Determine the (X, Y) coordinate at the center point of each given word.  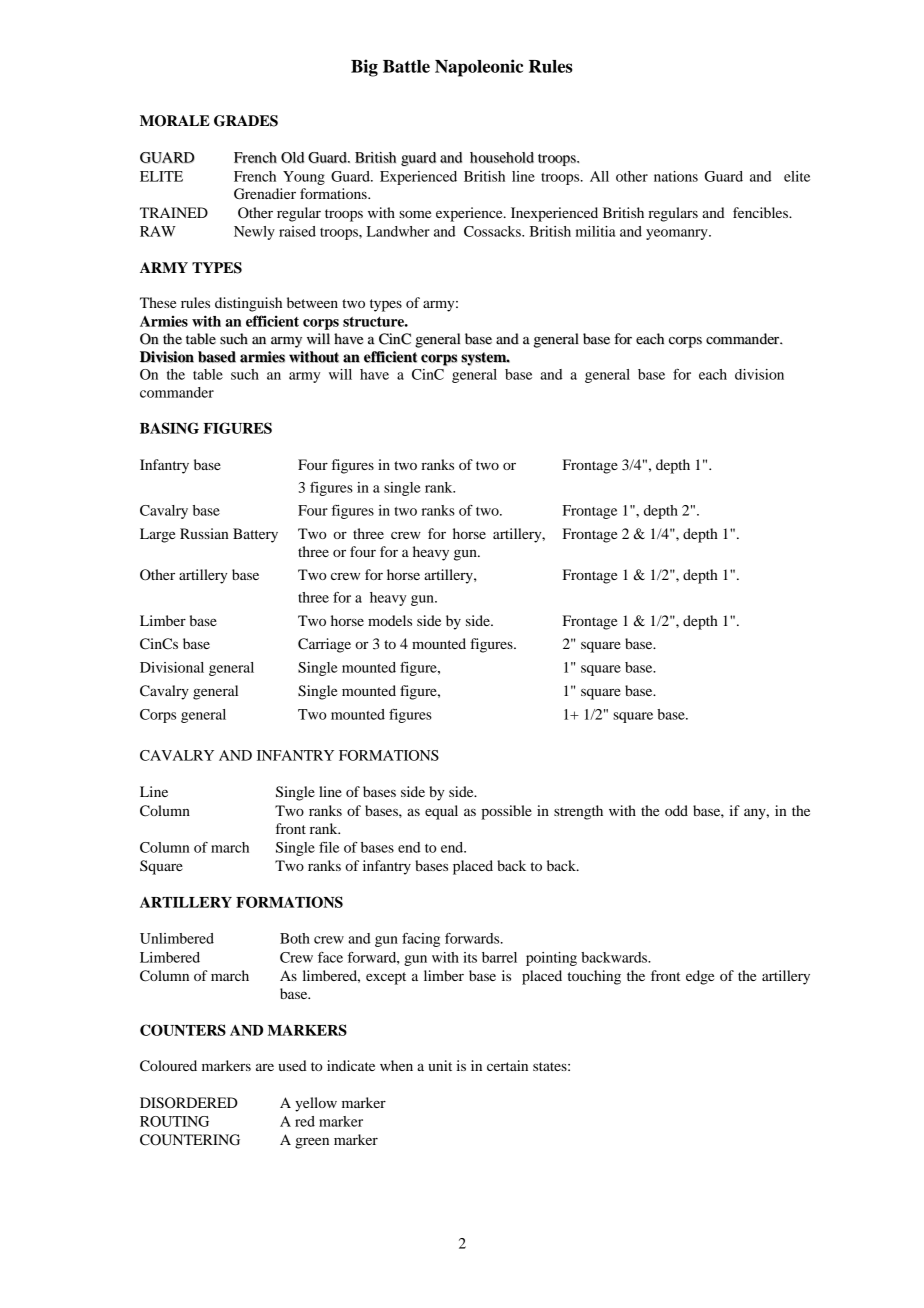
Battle (406, 66)
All (599, 176)
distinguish (248, 304)
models (390, 620)
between (312, 302)
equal (441, 812)
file (329, 847)
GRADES (246, 121)
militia (596, 231)
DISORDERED (189, 1103)
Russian (204, 533)
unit (440, 1065)
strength (578, 812)
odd (676, 810)
